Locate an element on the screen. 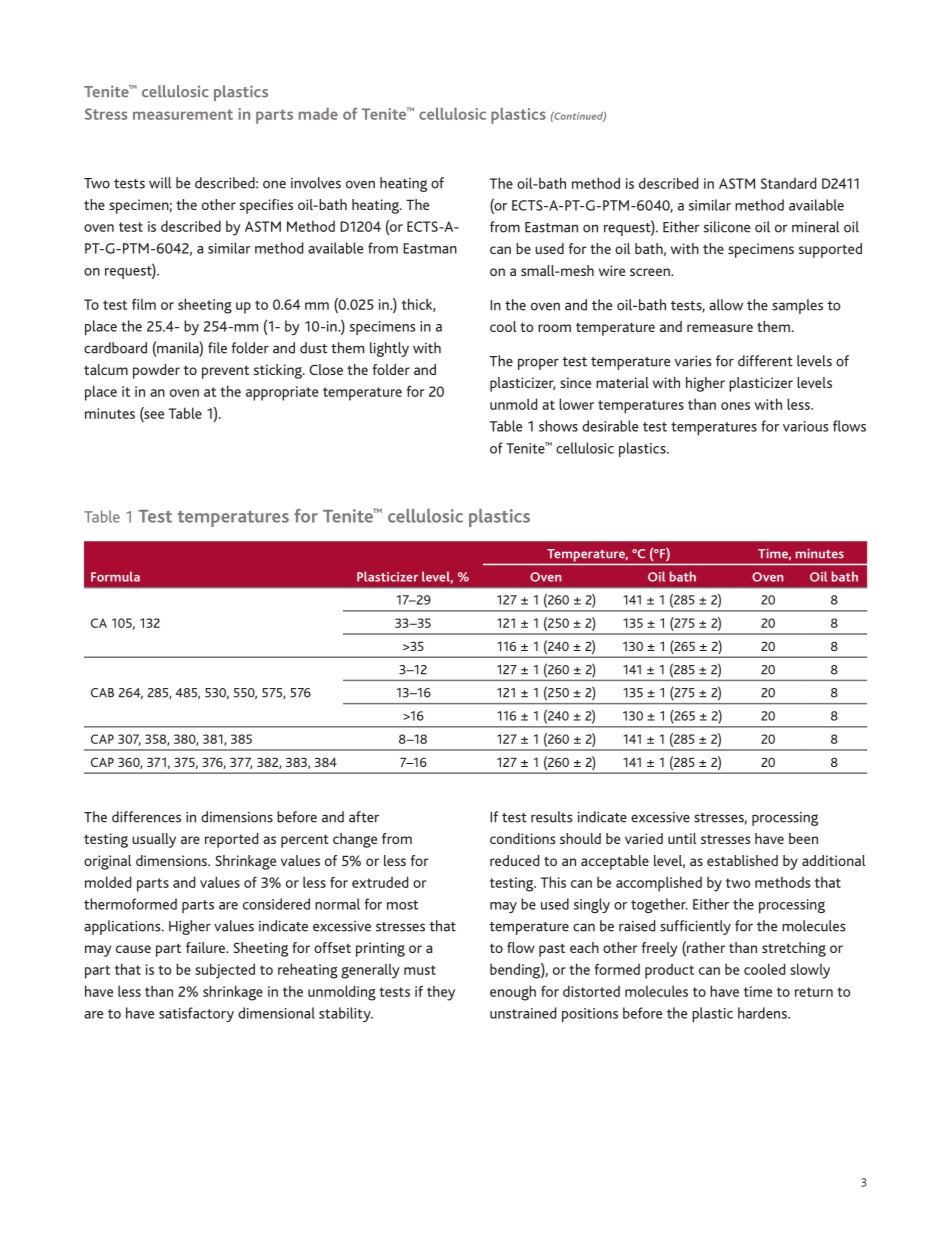  hardens is located at coordinates (763, 1013).
